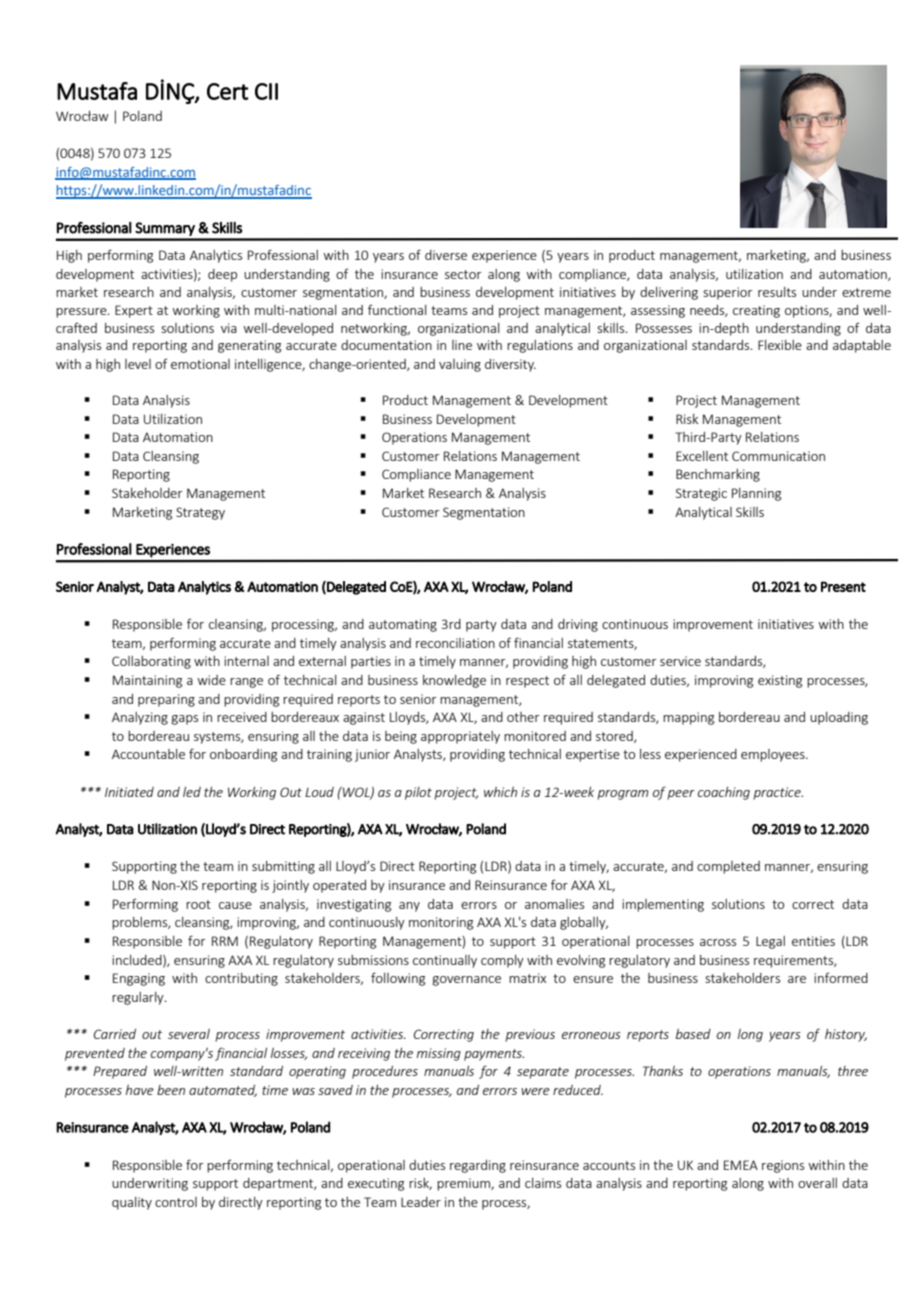  I want to click on results, so click(777, 292).
